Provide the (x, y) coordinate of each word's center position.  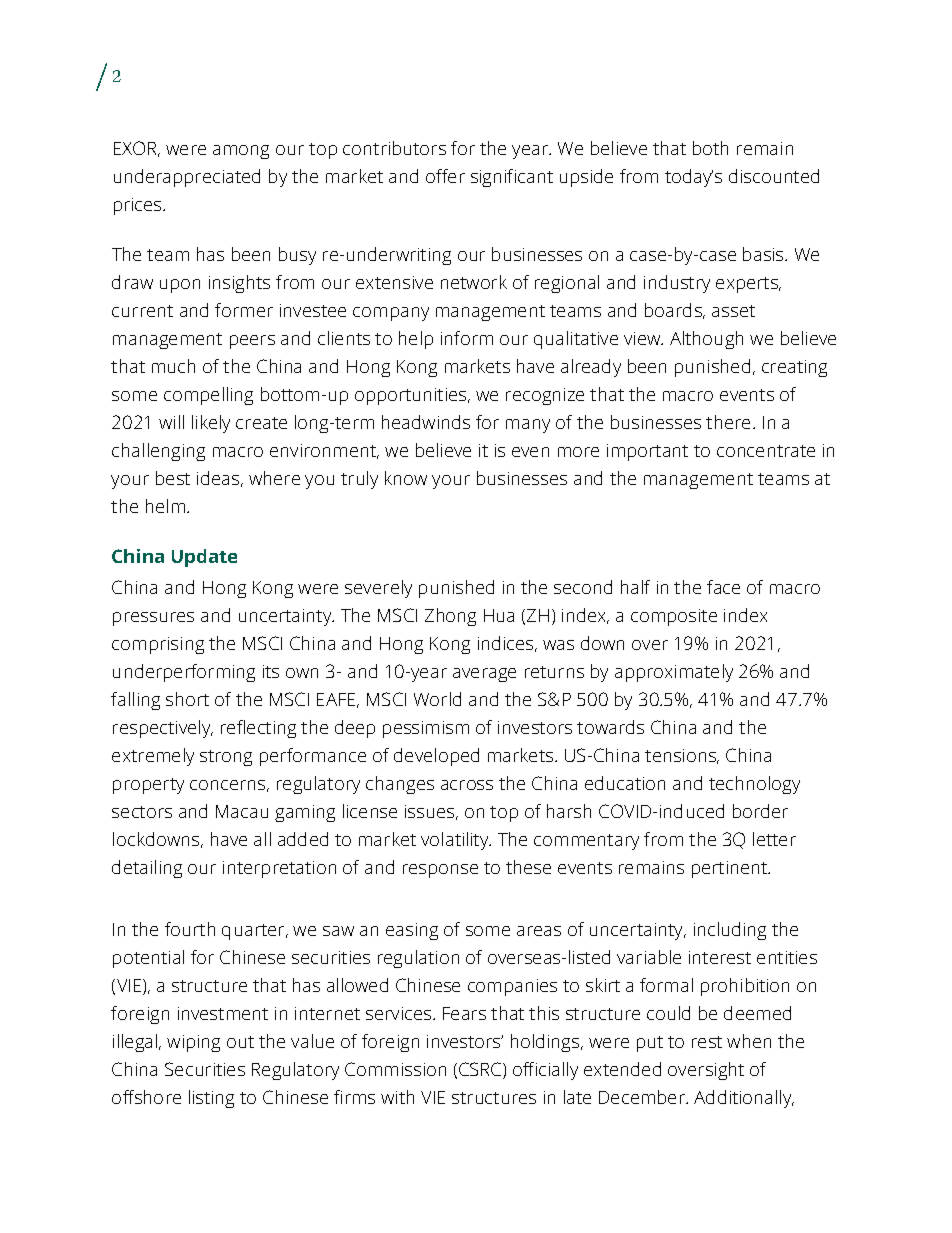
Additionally (744, 1099)
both (710, 148)
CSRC (481, 1070)
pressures (153, 619)
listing (211, 1099)
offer (445, 176)
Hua (499, 615)
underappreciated (187, 178)
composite (674, 617)
